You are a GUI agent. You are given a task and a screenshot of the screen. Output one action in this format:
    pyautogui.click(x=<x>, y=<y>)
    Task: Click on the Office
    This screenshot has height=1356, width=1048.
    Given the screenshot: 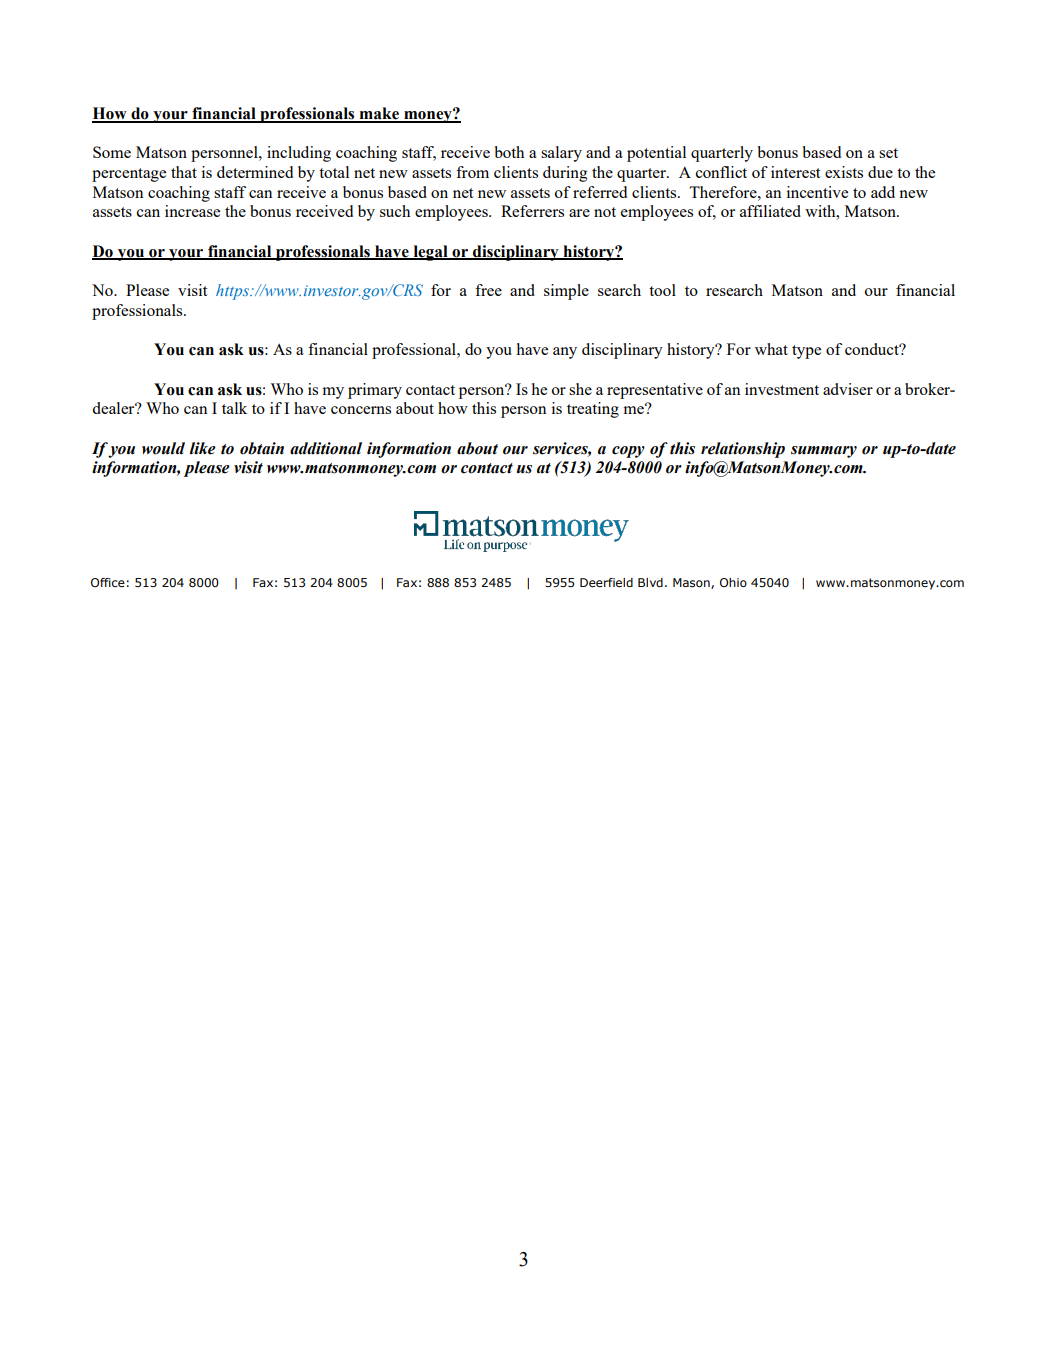 What is the action you would take?
    pyautogui.click(x=108, y=582)
